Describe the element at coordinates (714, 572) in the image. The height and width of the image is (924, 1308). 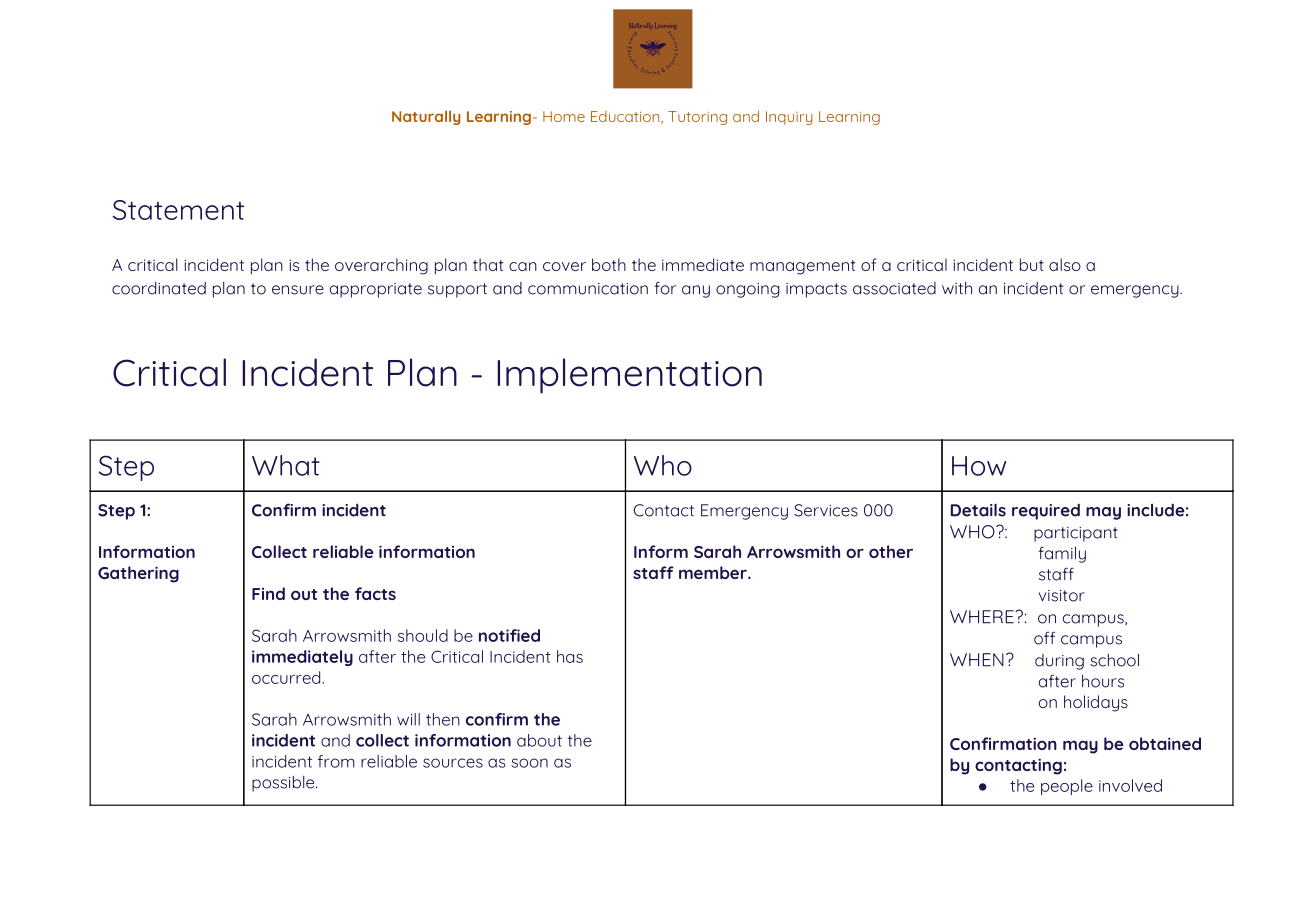
I see `member` at that location.
